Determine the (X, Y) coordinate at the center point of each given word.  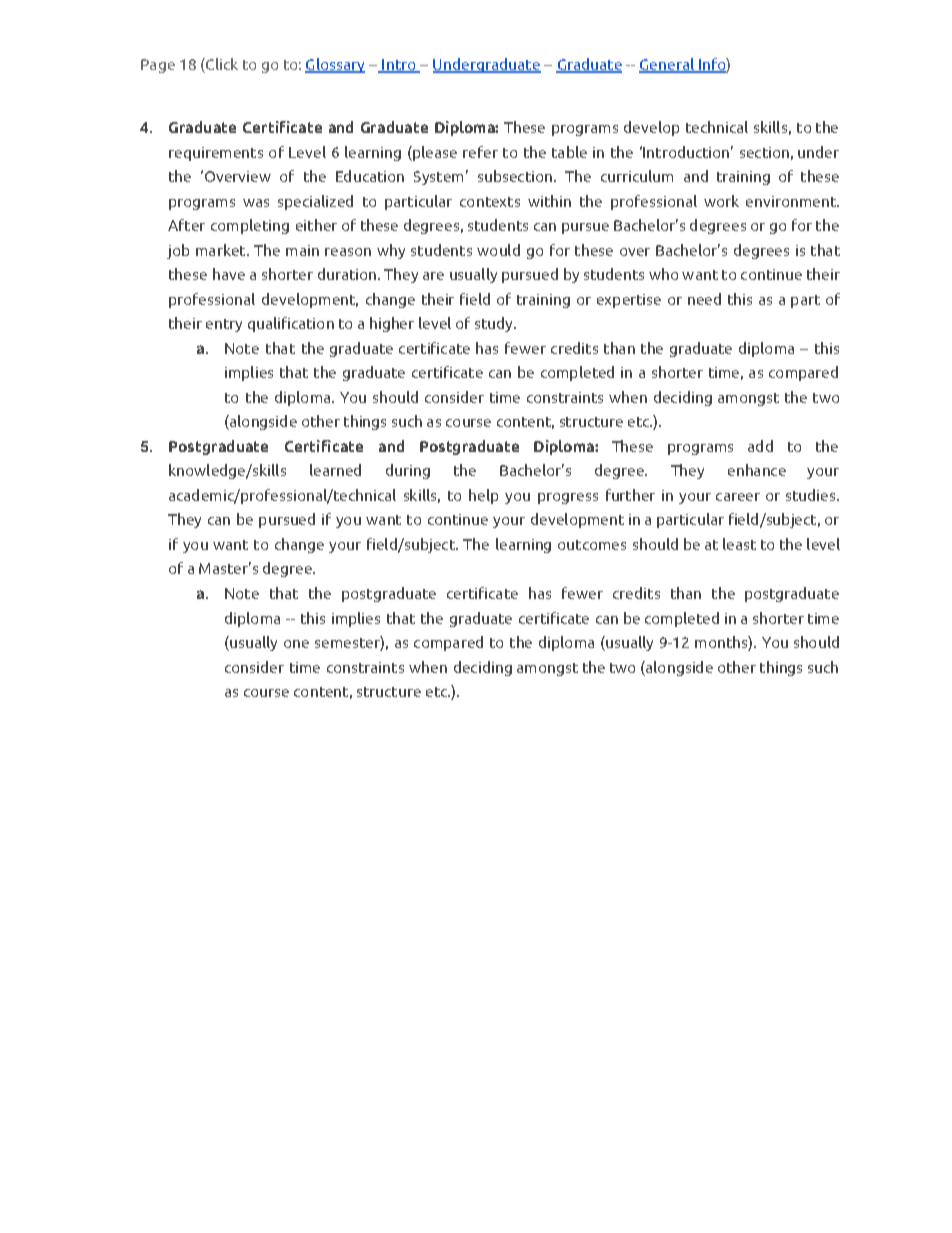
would (498, 250)
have (229, 274)
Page (158, 66)
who (663, 274)
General (667, 65)
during (408, 471)
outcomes (592, 545)
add (760, 446)
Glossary (335, 65)
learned (335, 470)
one (296, 644)
